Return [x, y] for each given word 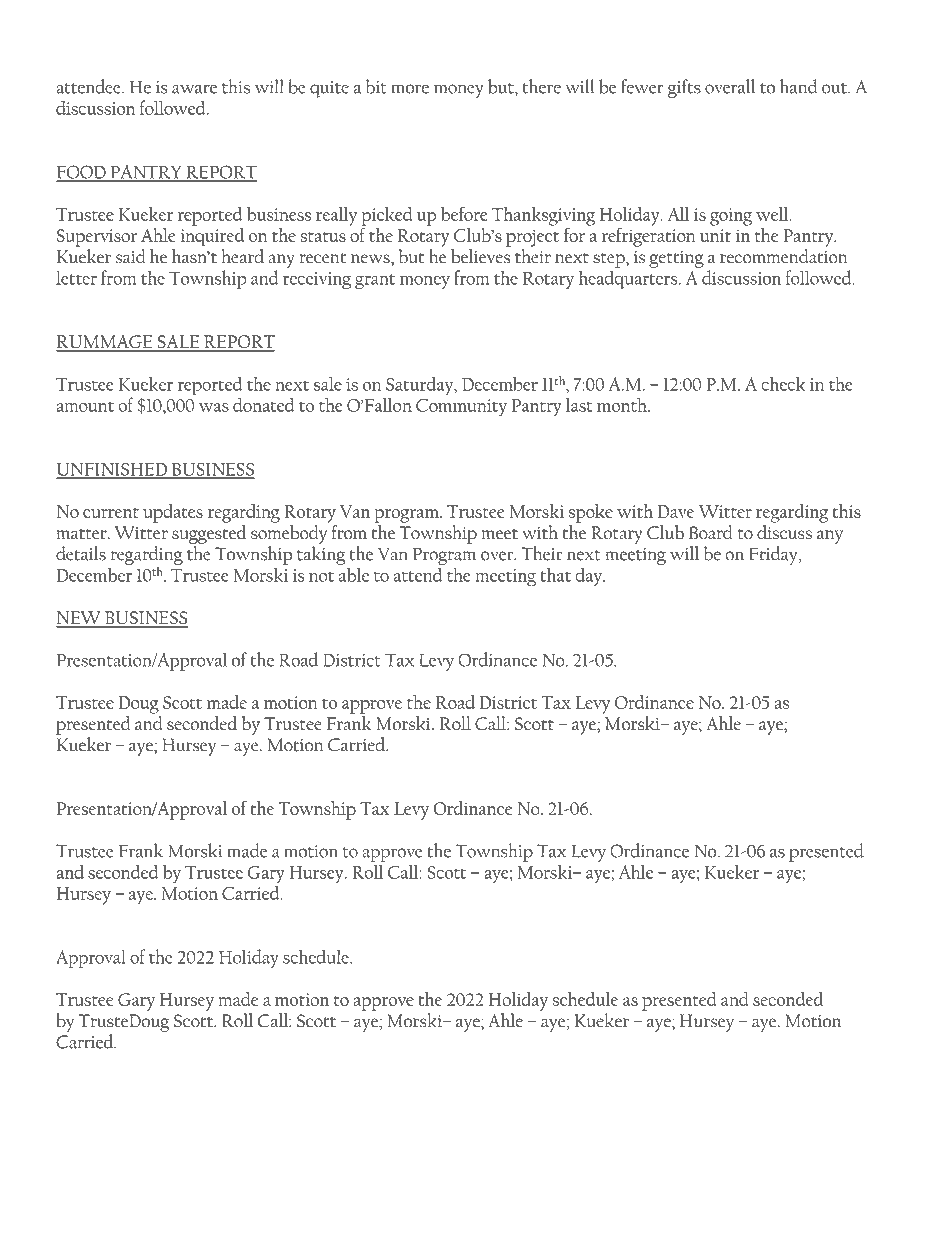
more [410, 89]
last [579, 405]
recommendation [784, 256]
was [214, 407]
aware [194, 89]
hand [799, 86]
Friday [774, 555]
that [555, 574]
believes [480, 256]
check [783, 383]
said [131, 256]
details [81, 553]
